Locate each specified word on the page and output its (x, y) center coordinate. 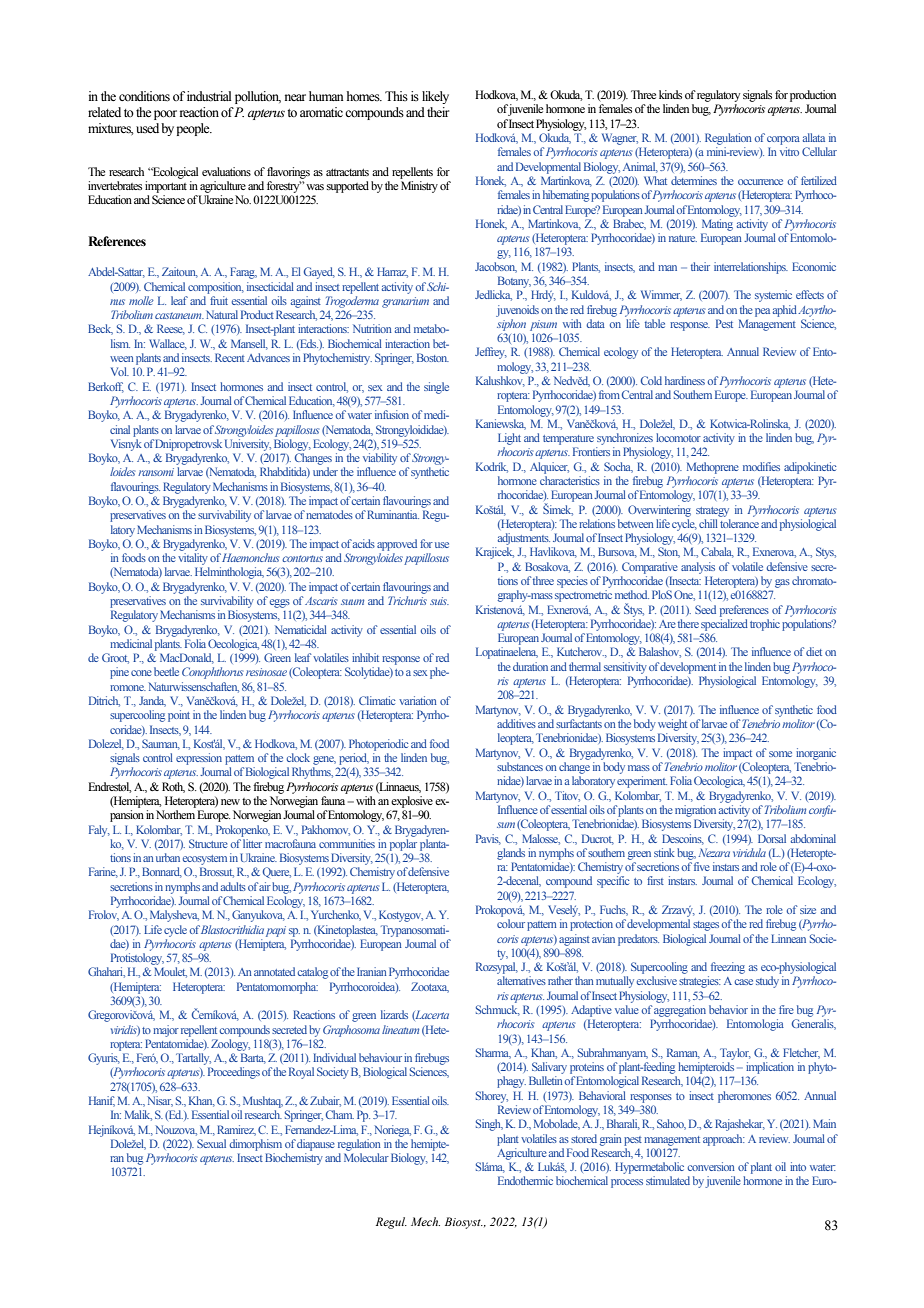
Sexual (211, 1143)
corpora (783, 140)
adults (233, 886)
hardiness (685, 380)
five (702, 866)
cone (141, 673)
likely (435, 97)
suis (439, 601)
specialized (724, 625)
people (194, 129)
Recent (230, 357)
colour (511, 923)
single (436, 388)
